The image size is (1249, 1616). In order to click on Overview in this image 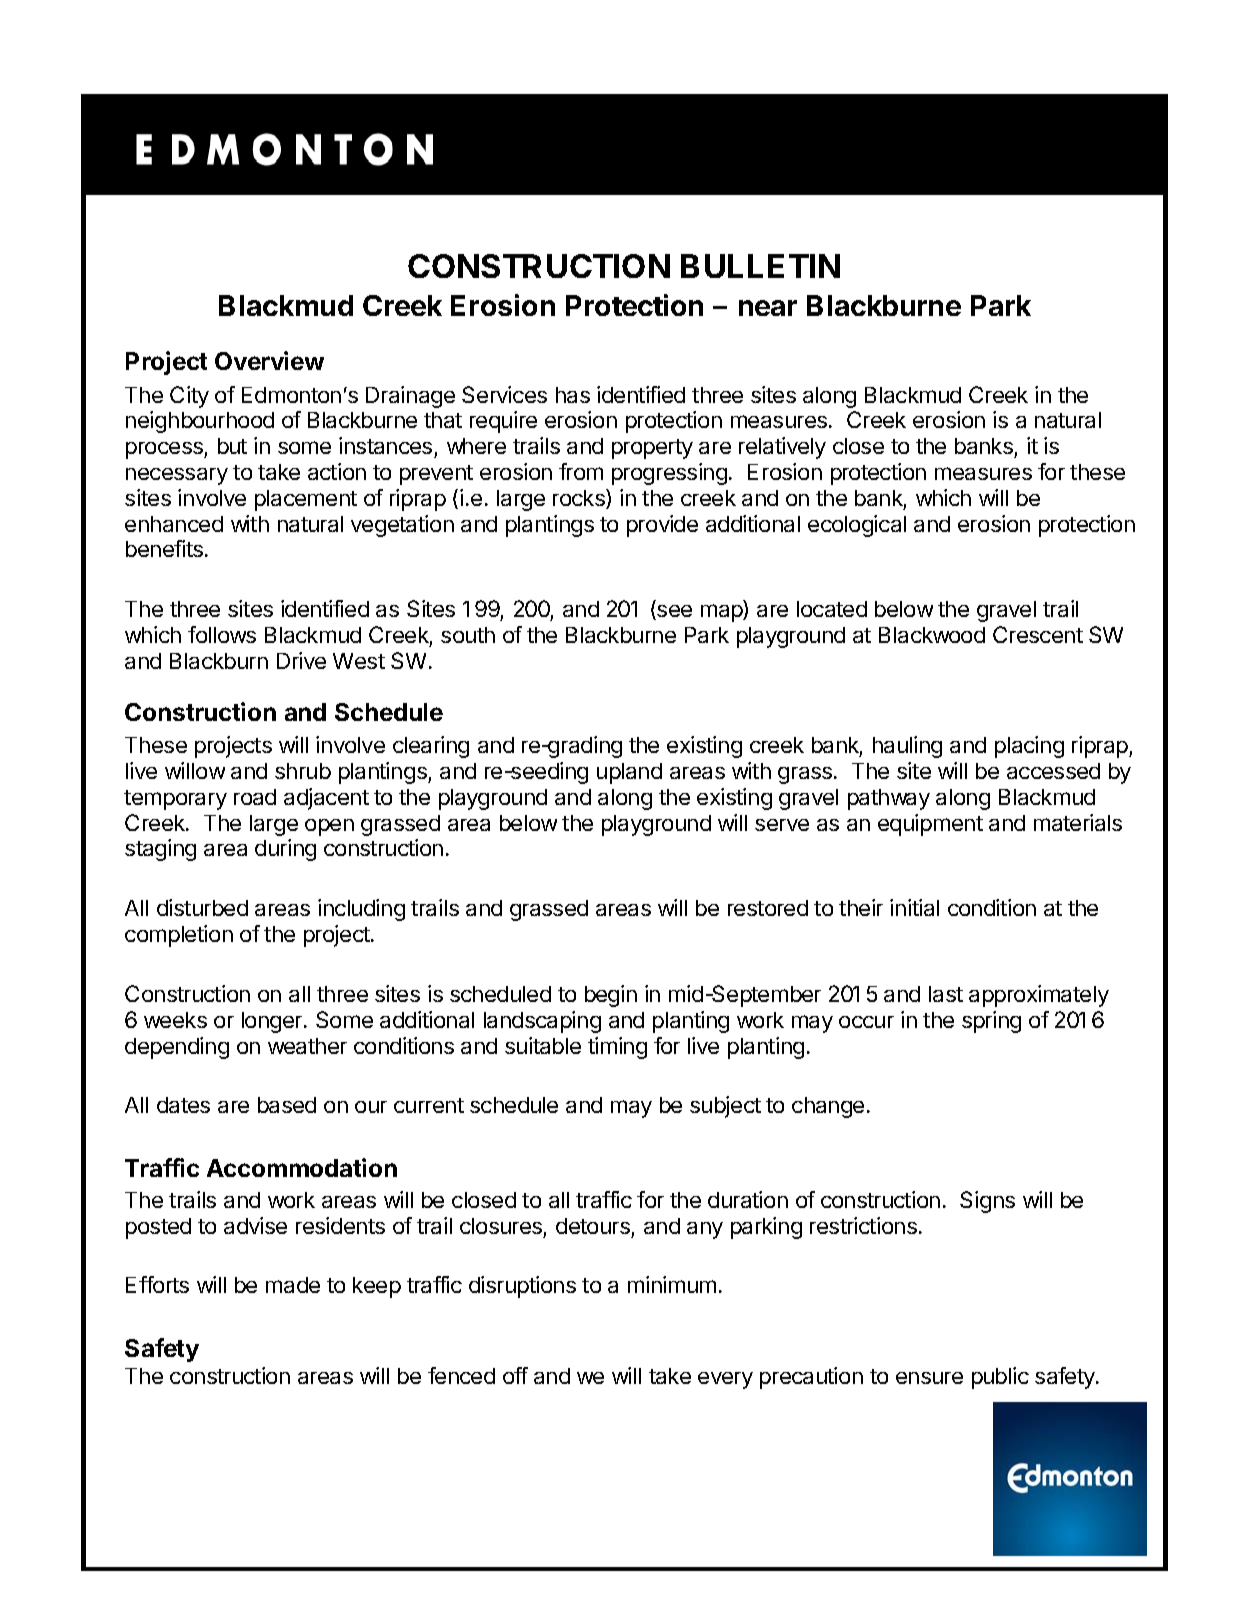, I will do `click(269, 360)`.
